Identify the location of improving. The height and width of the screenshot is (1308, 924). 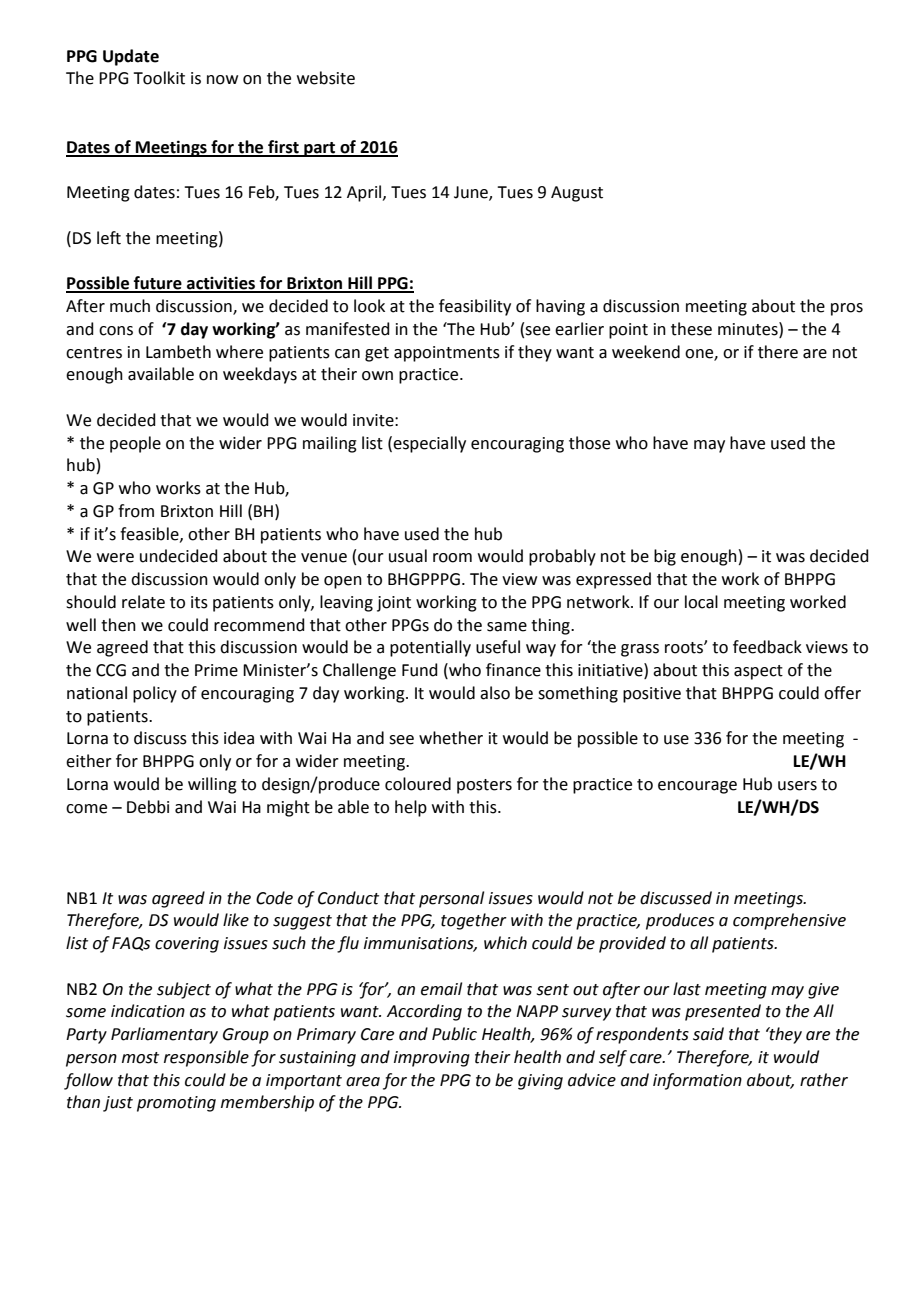
(432, 1059).
